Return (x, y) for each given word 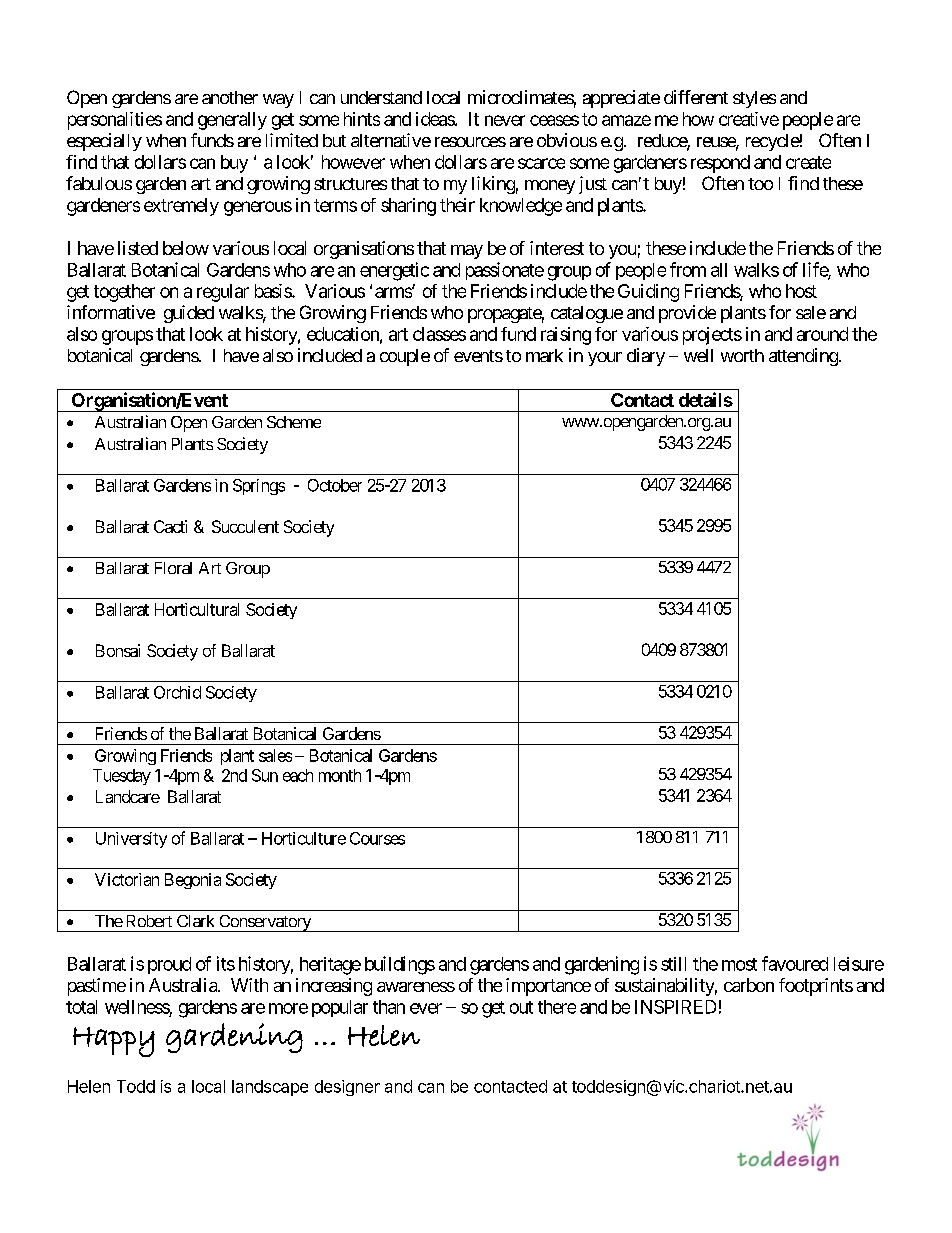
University (131, 840)
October (335, 485)
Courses (377, 838)
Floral (173, 568)
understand (381, 97)
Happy (114, 1042)
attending (803, 357)
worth (742, 355)
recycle (773, 142)
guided (189, 314)
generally (232, 121)
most (739, 964)
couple (405, 357)
